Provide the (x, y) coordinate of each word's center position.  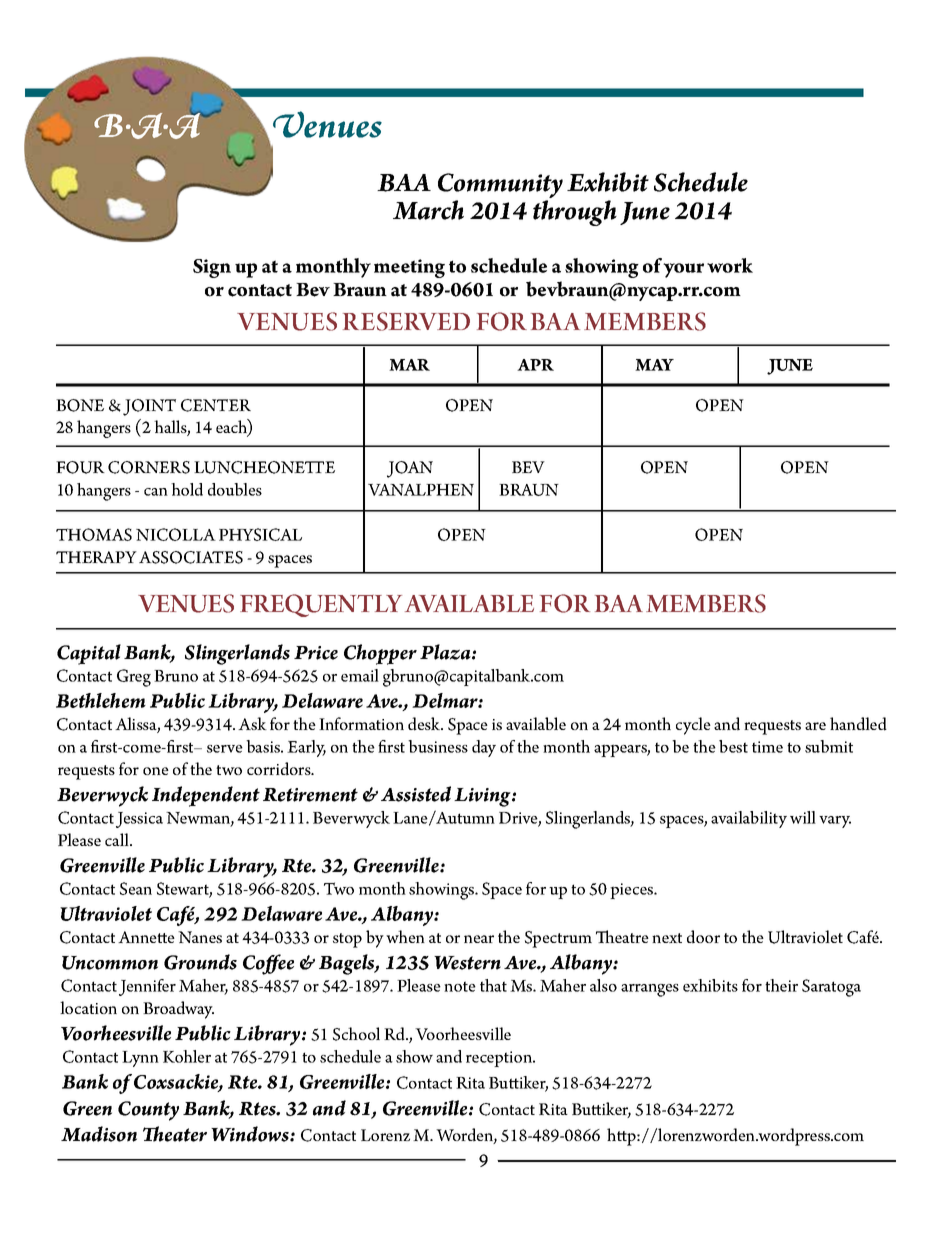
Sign (212, 268)
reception (500, 1059)
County (148, 1111)
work (730, 265)
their (781, 985)
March (428, 210)
